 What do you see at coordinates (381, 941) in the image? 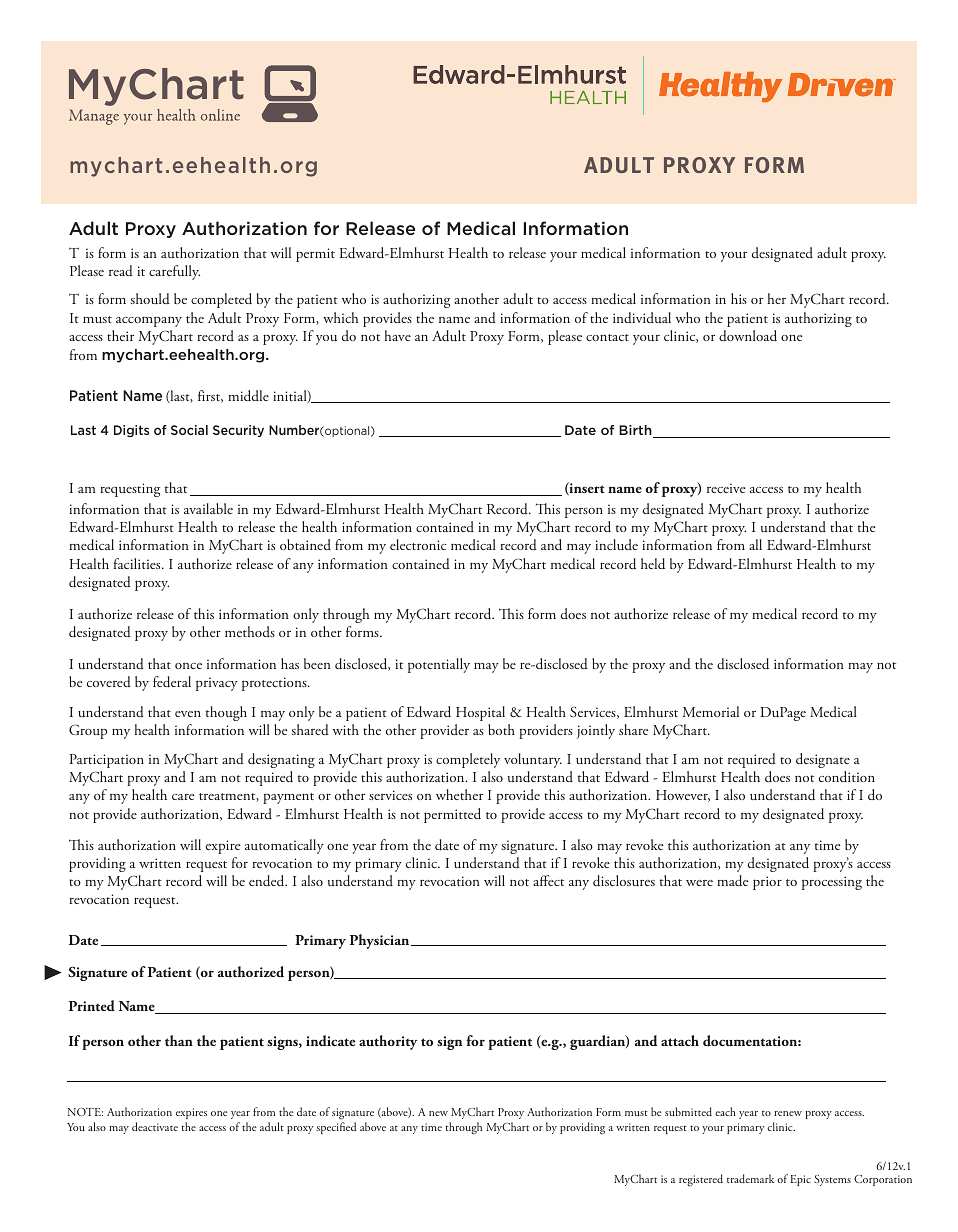
I see `Physician` at bounding box center [381, 941].
